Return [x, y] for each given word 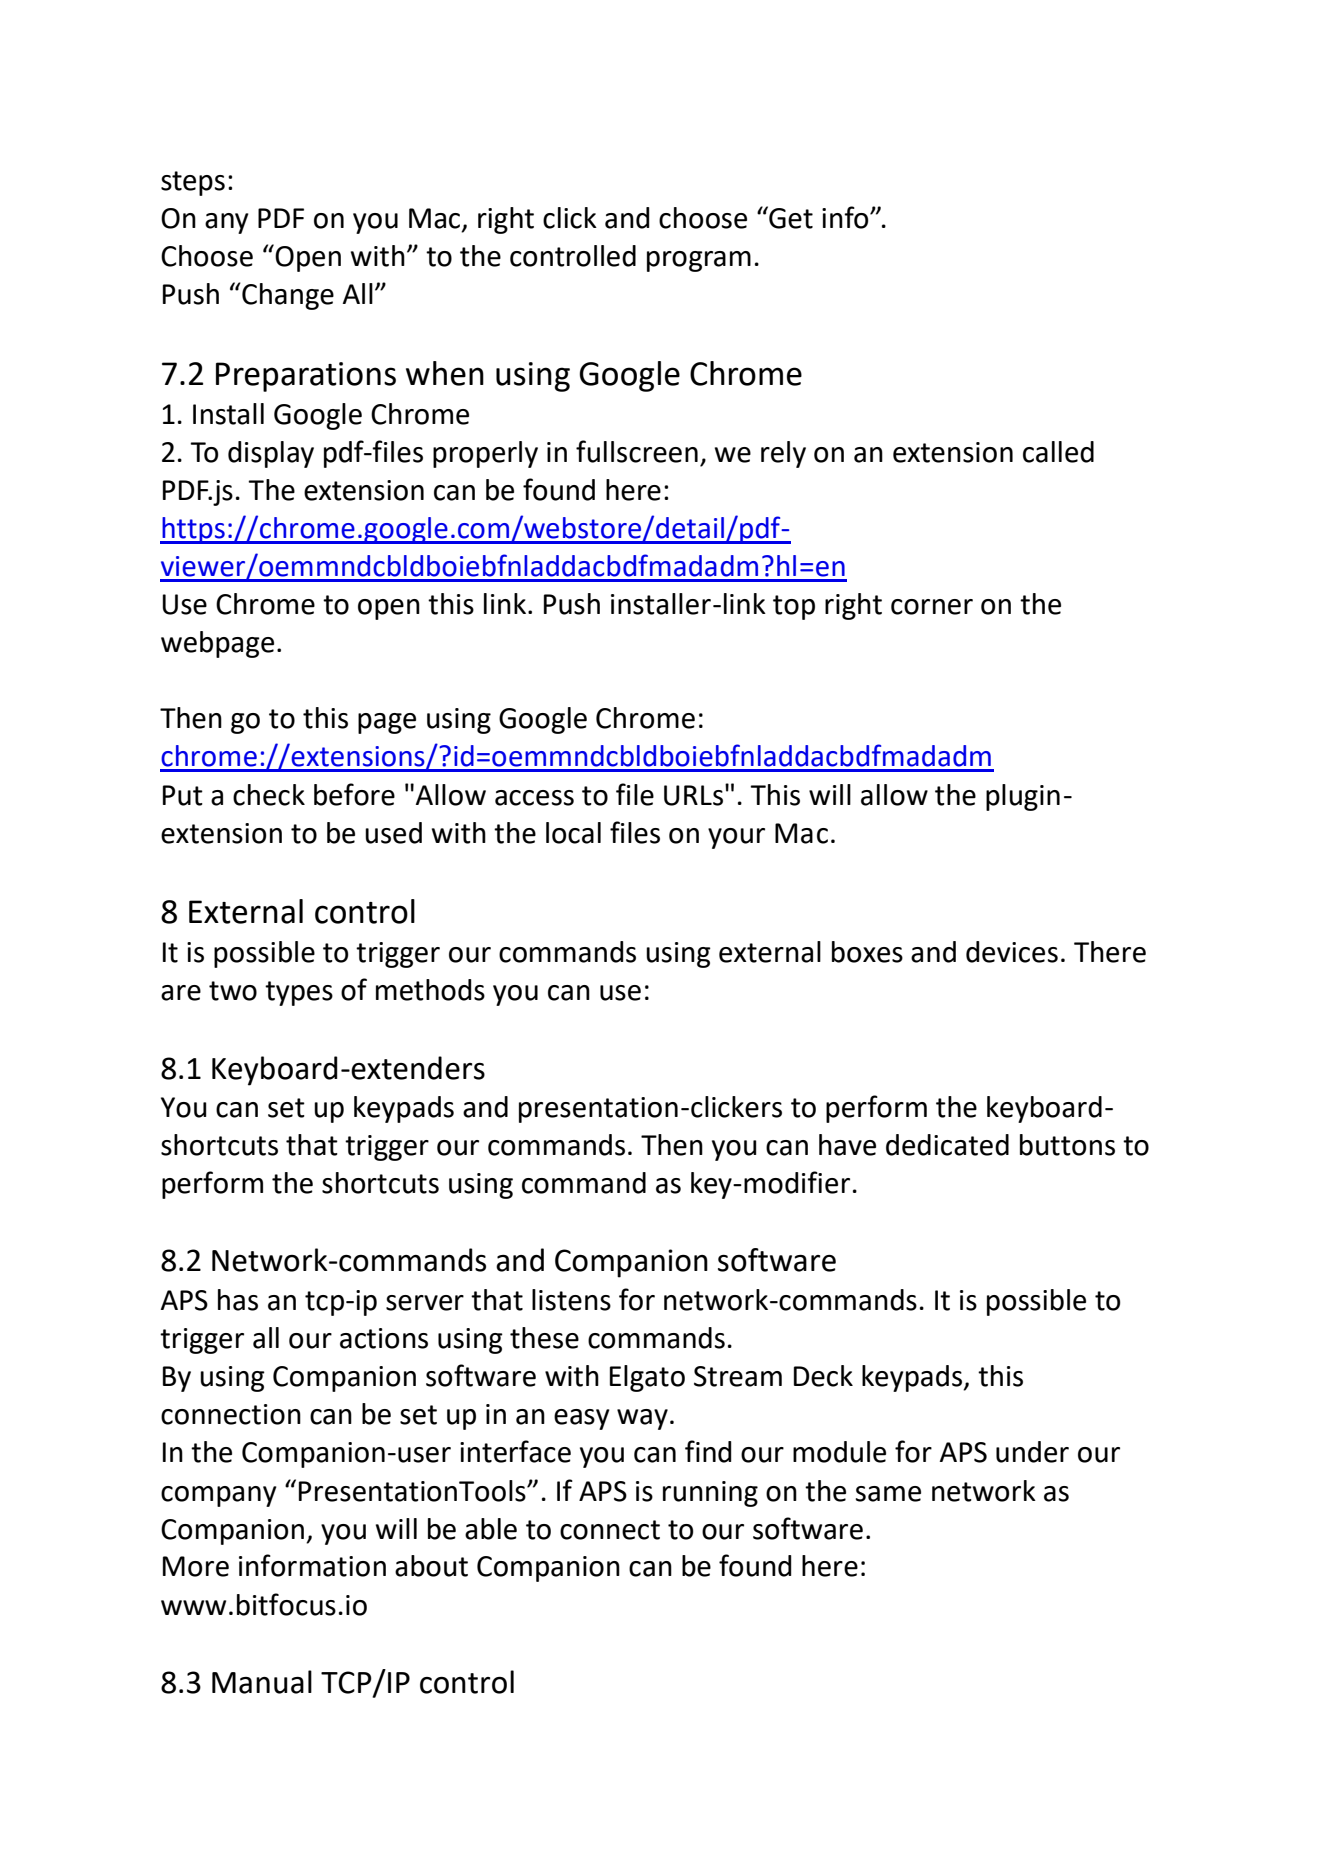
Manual [262, 1682]
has [238, 1300]
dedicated [947, 1145]
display [271, 454]
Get [790, 217]
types [299, 993]
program [699, 261]
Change [287, 296]
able [491, 1529]
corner [932, 607]
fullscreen [637, 451]
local [573, 833]
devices [1012, 952]
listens [571, 1300]
